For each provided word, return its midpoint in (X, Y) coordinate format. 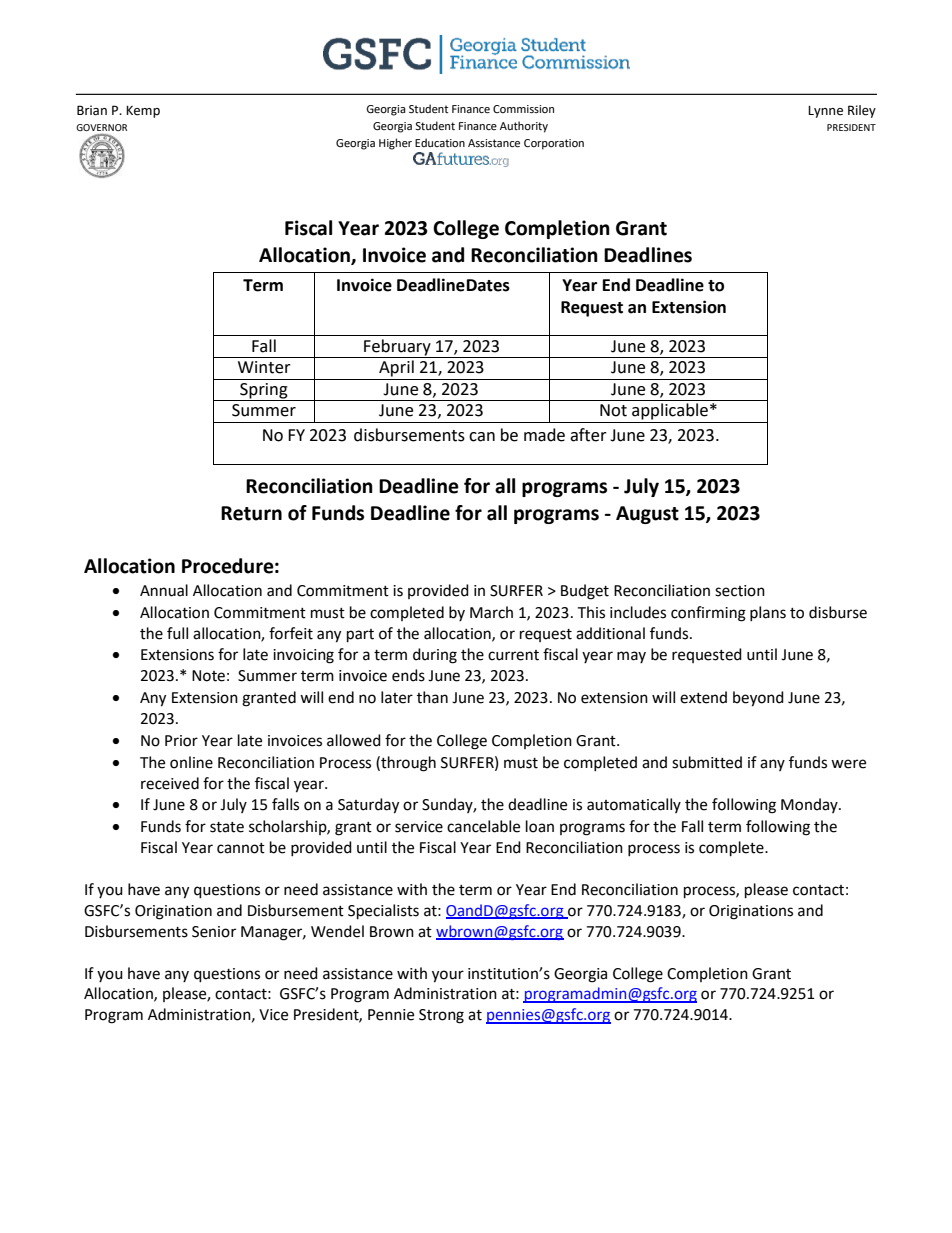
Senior (214, 932)
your (448, 976)
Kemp (143, 112)
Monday (810, 805)
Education (440, 142)
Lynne (825, 112)
